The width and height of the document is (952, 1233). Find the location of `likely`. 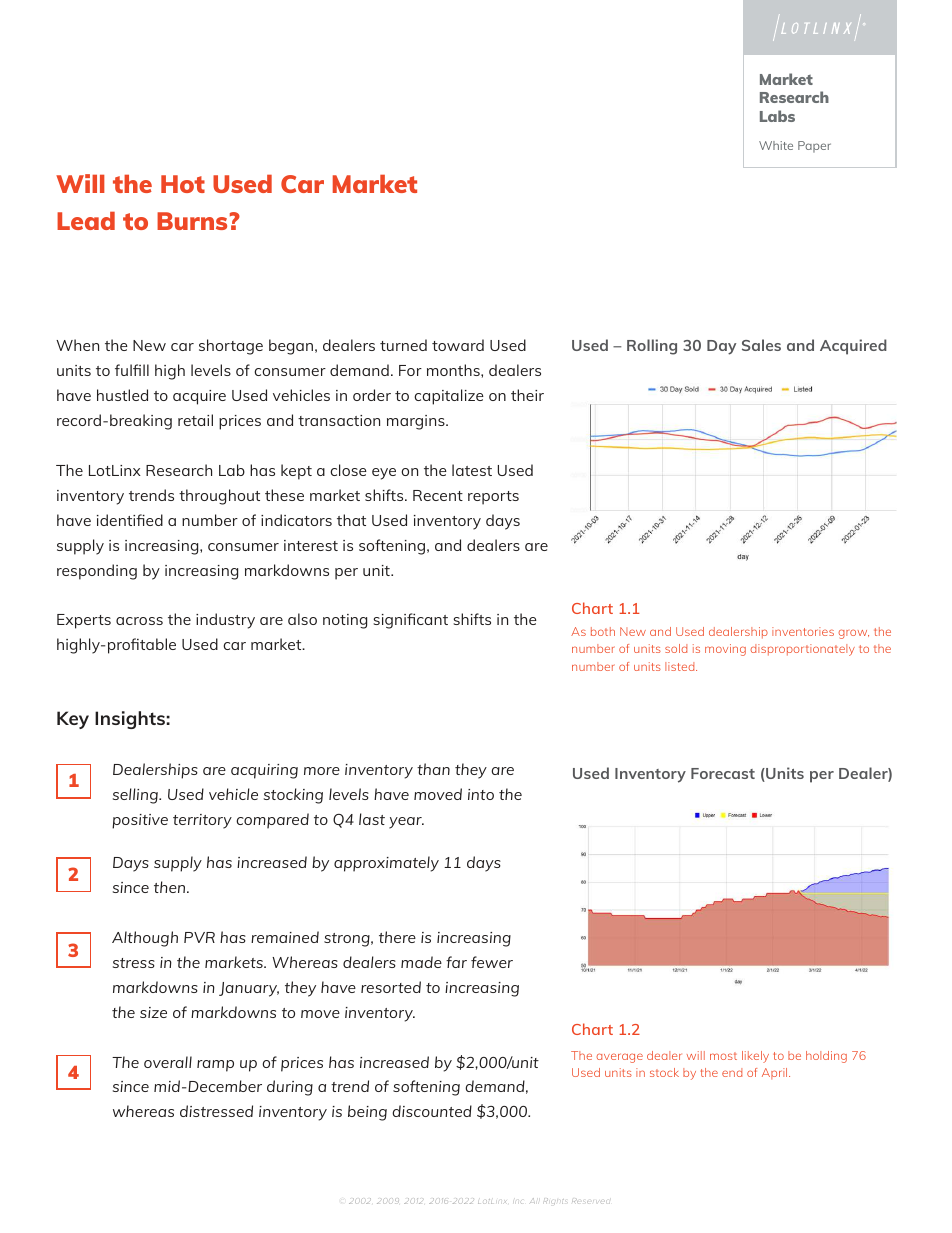

likely is located at coordinates (755, 1057).
